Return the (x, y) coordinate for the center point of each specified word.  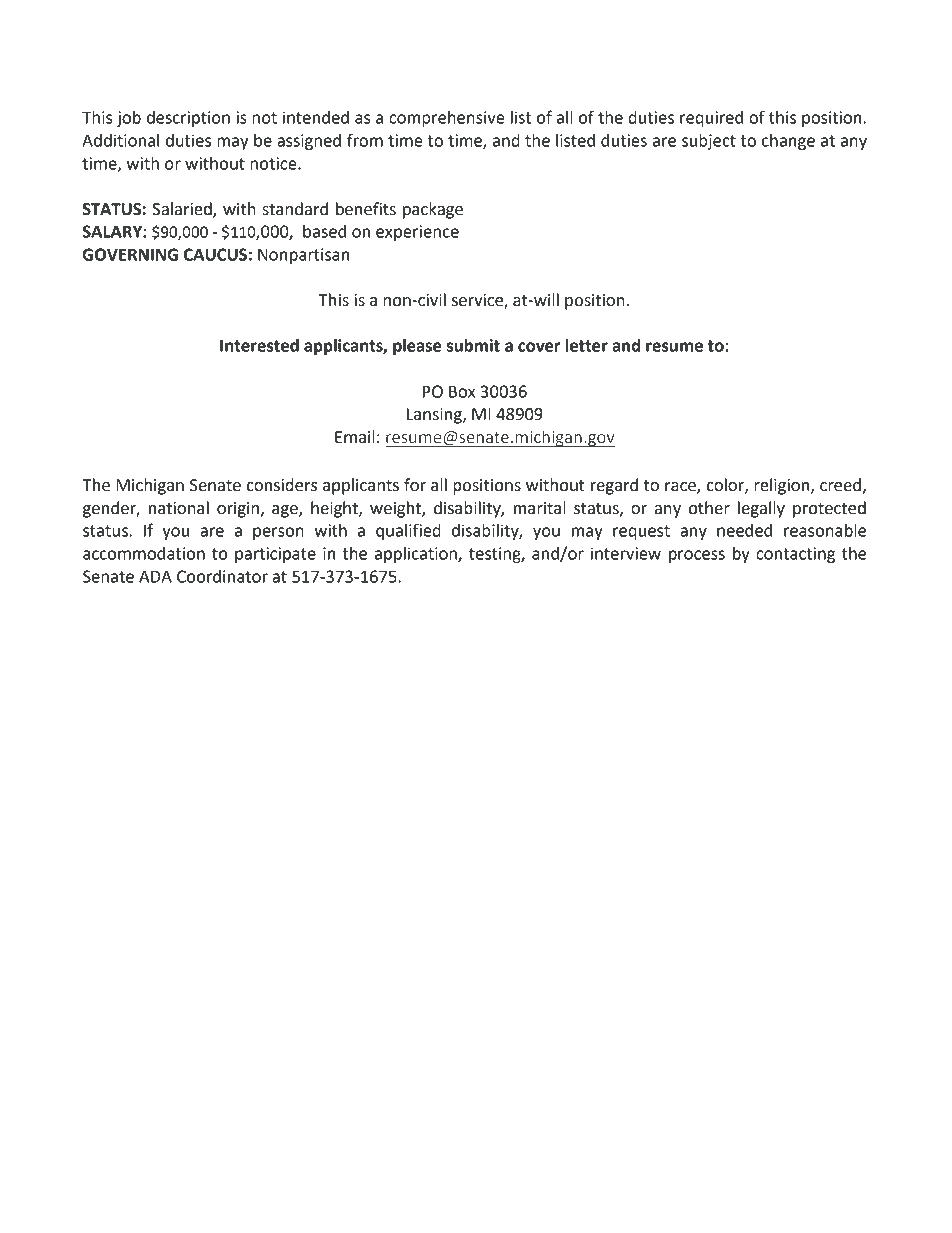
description (188, 119)
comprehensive (447, 119)
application (416, 555)
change (788, 142)
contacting (795, 555)
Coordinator (222, 576)
